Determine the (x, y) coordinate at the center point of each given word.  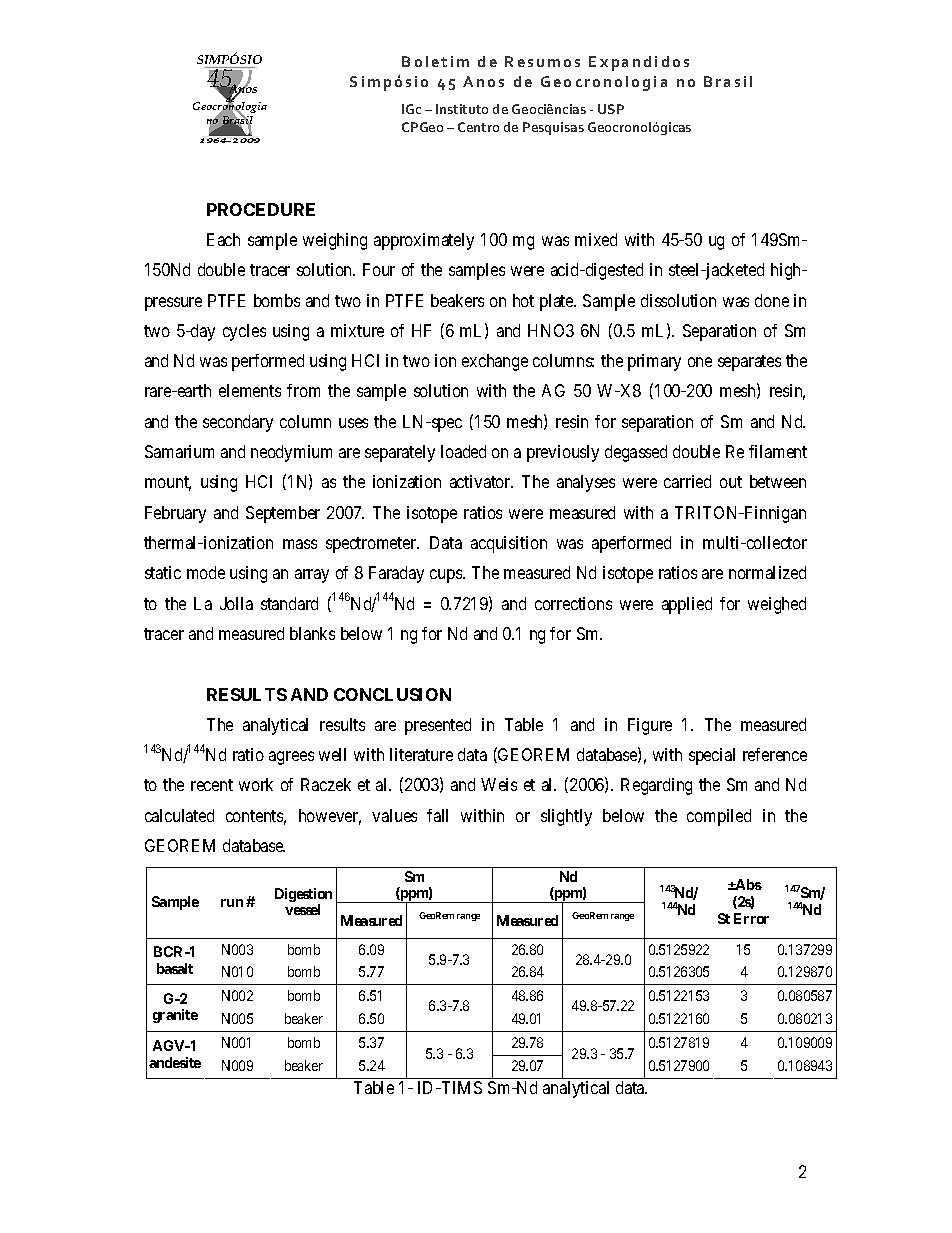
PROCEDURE (261, 209)
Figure (650, 726)
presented (438, 726)
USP (611, 109)
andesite (175, 1062)
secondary (238, 423)
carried (687, 481)
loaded (463, 451)
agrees (291, 758)
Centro (478, 127)
